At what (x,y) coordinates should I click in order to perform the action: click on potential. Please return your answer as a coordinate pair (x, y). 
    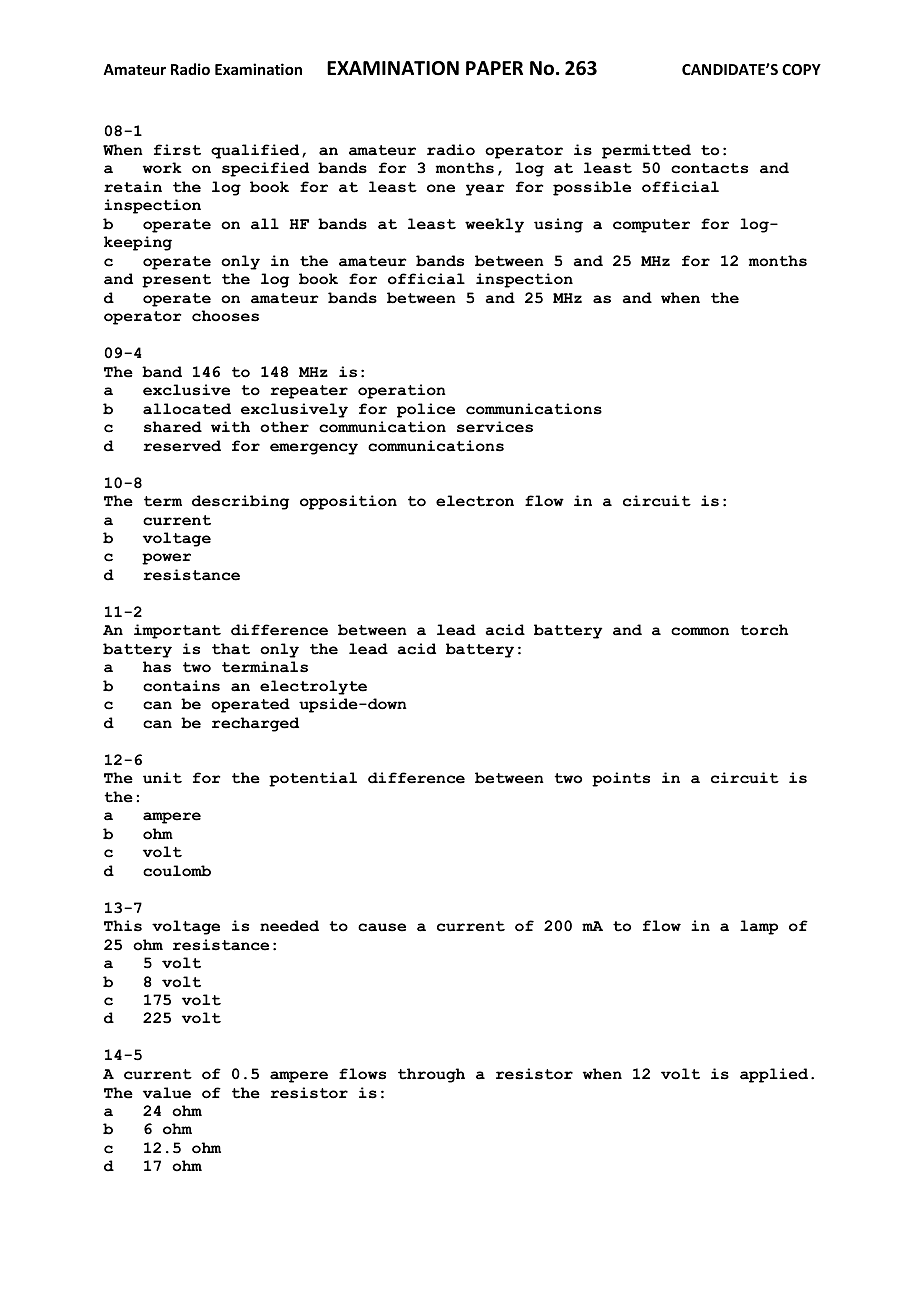
    Looking at the image, I should click on (313, 779).
